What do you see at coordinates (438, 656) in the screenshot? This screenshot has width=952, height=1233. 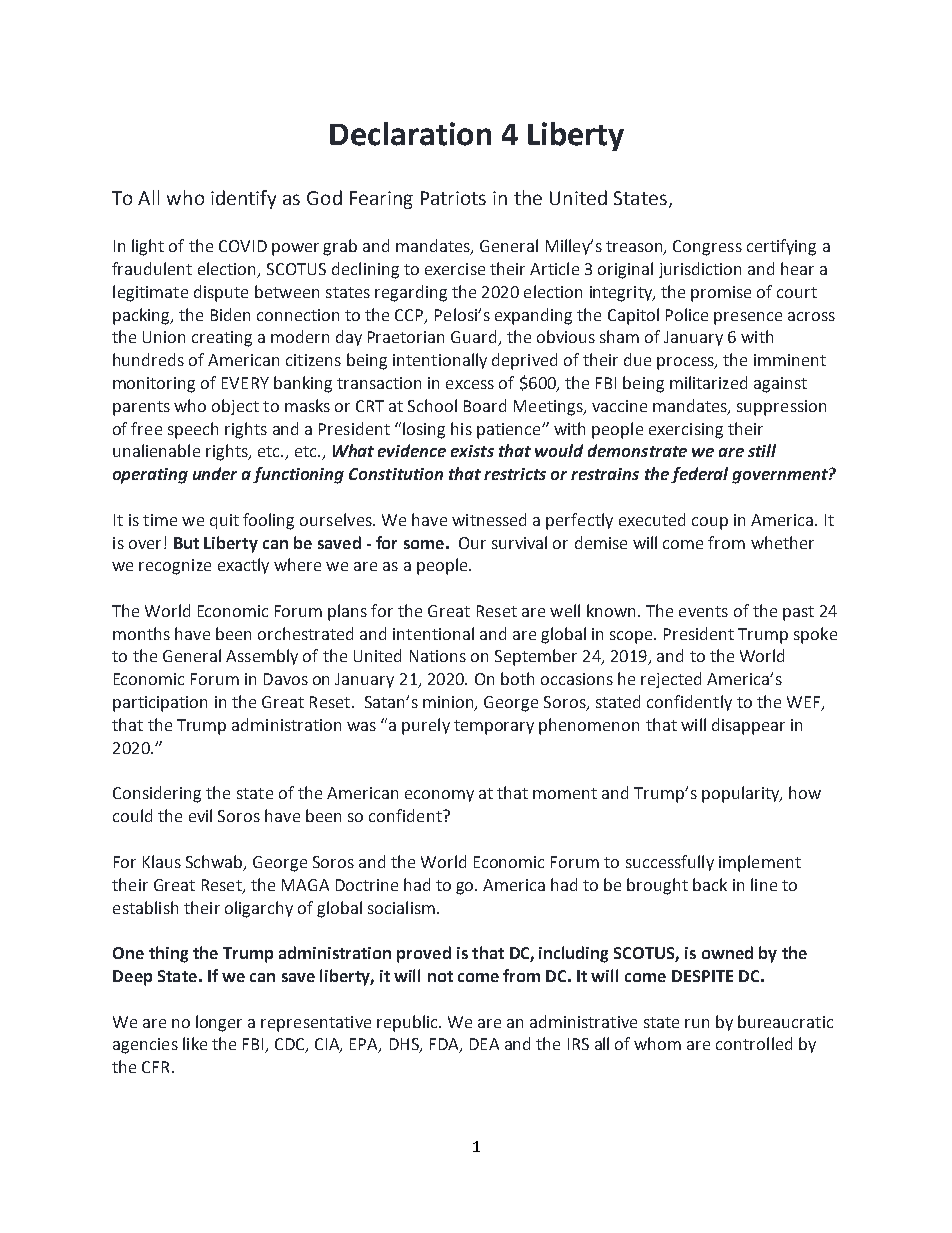 I see `Nations` at bounding box center [438, 656].
